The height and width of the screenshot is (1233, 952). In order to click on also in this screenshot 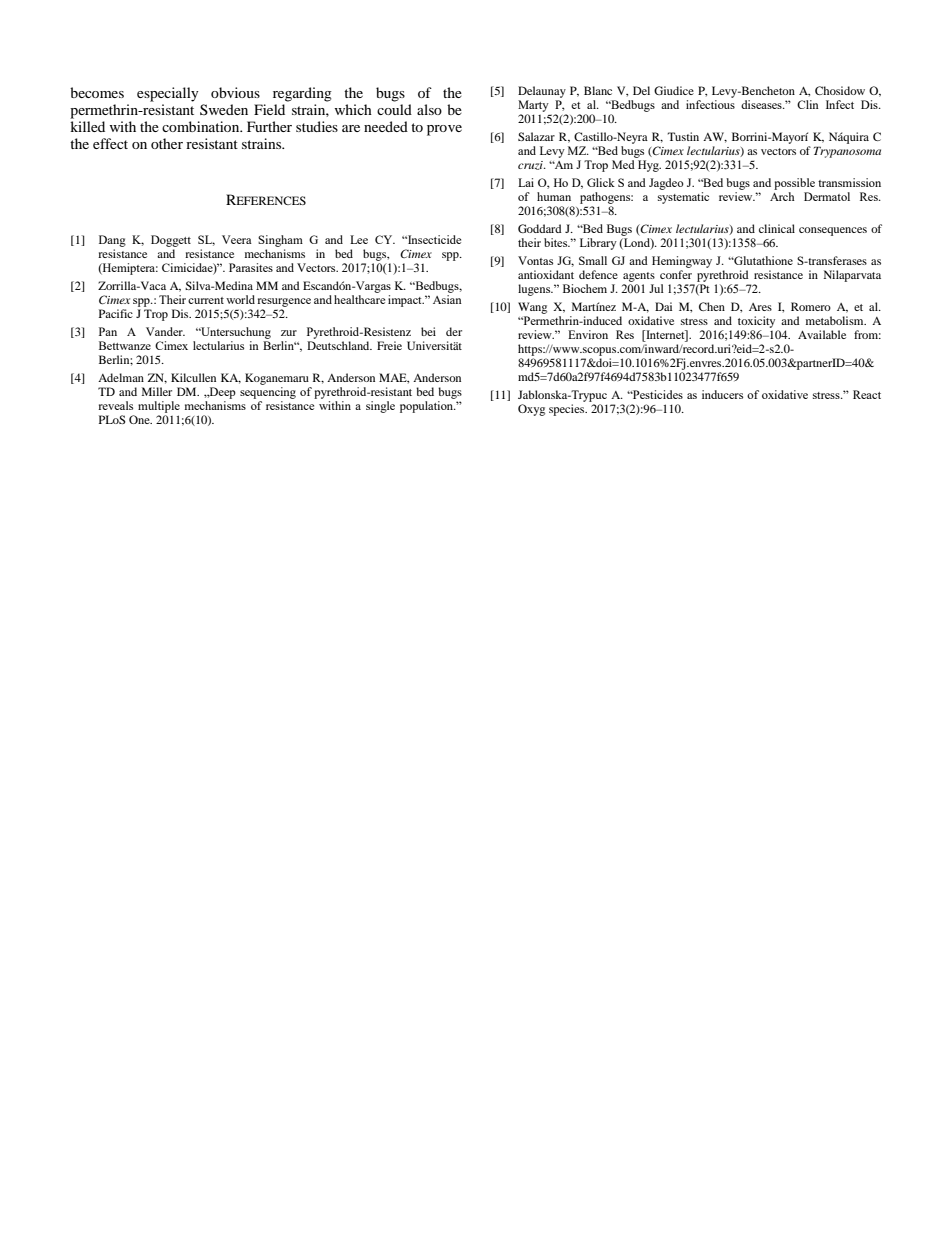, I will do `click(429, 109)`.
